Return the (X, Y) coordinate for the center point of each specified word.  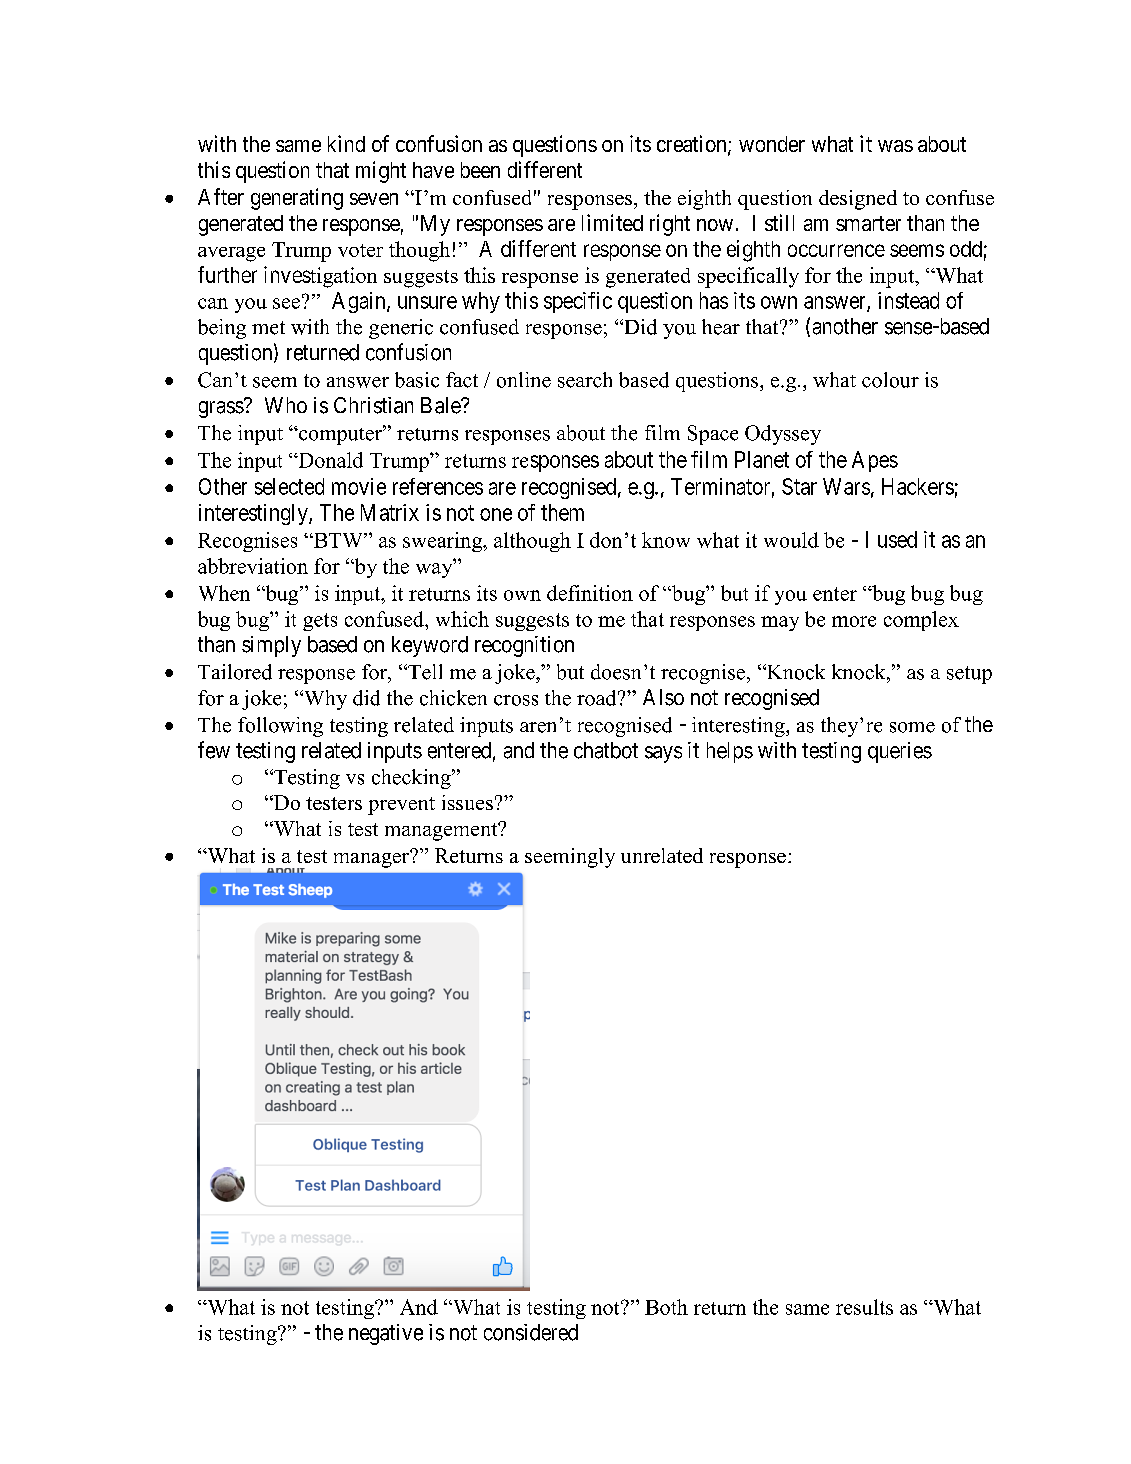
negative (386, 1334)
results (864, 1307)
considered (531, 1332)
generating (297, 199)
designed (858, 200)
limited (612, 222)
